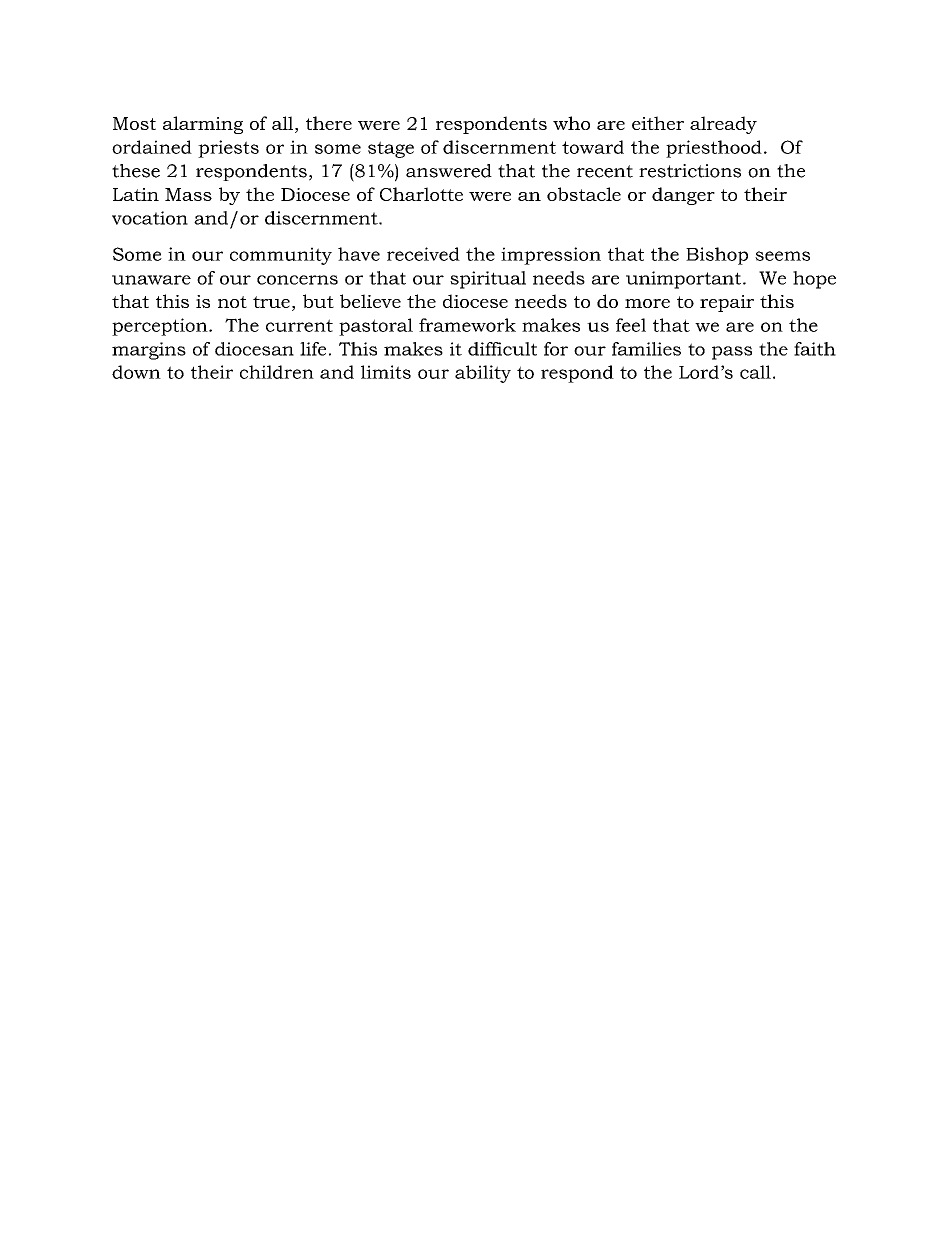 The width and height of the document is (952, 1233). I want to click on ability, so click(483, 374).
